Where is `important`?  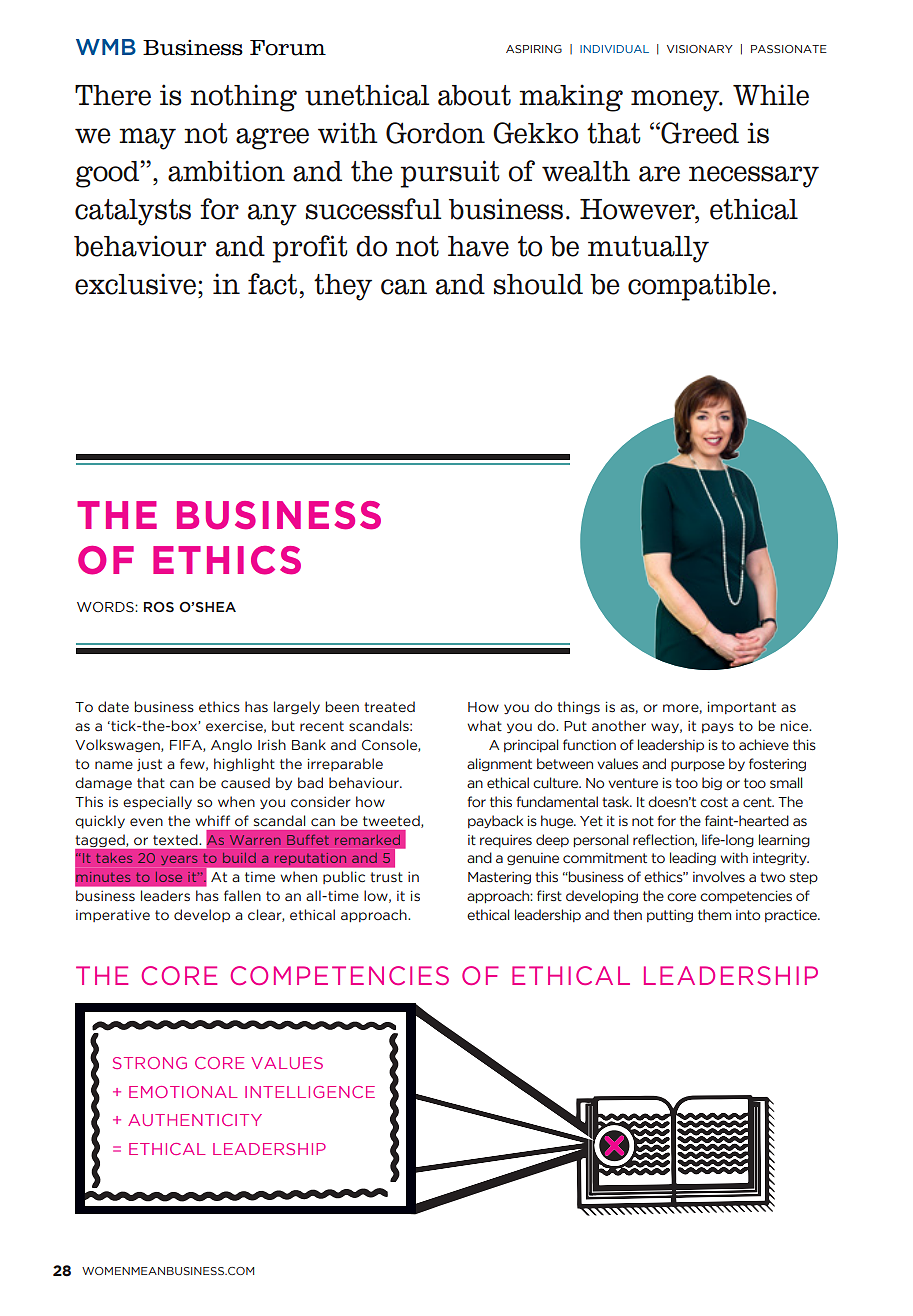 important is located at coordinates (742, 708).
